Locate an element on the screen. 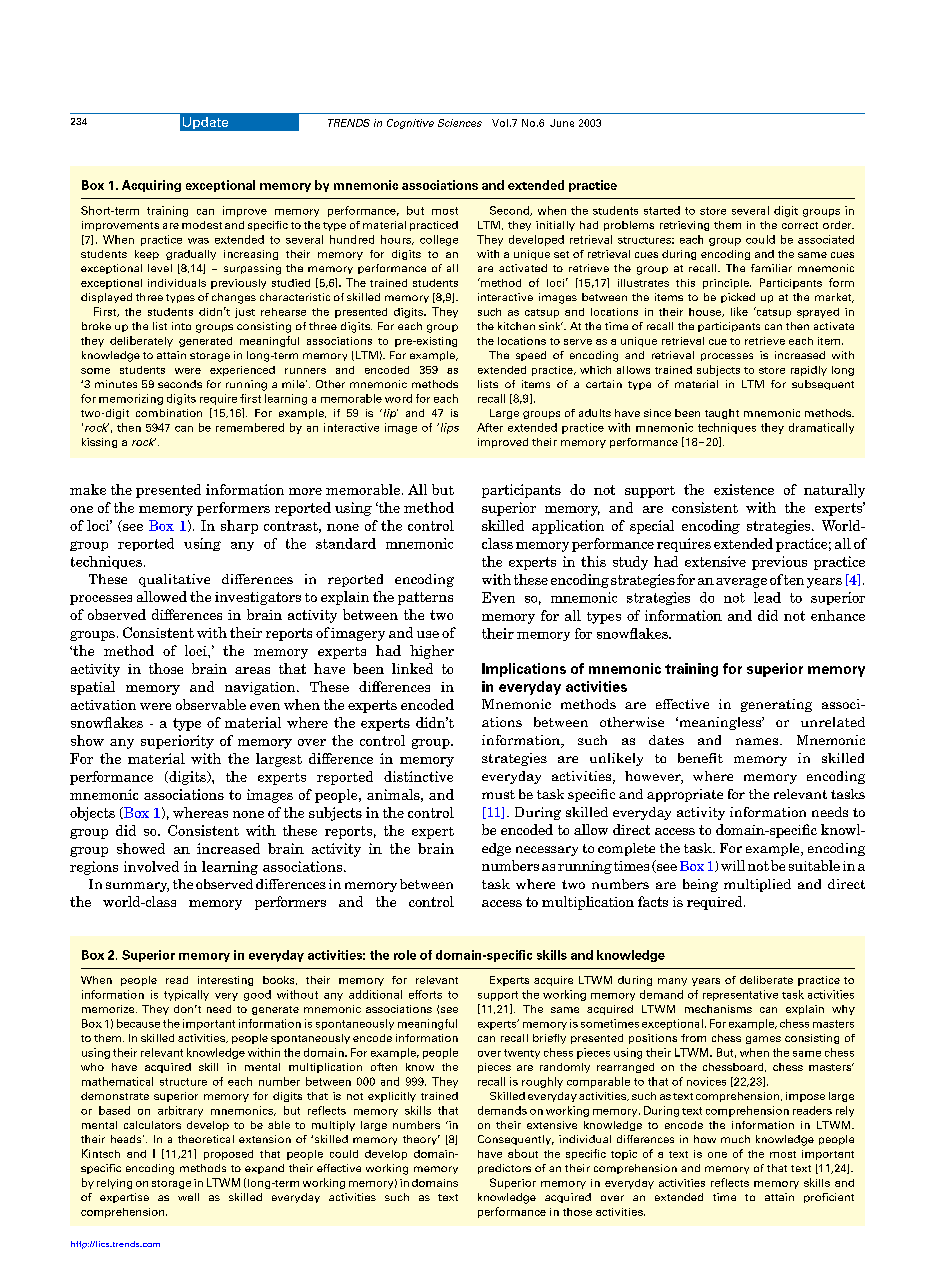  predictors is located at coordinates (504, 1169).
